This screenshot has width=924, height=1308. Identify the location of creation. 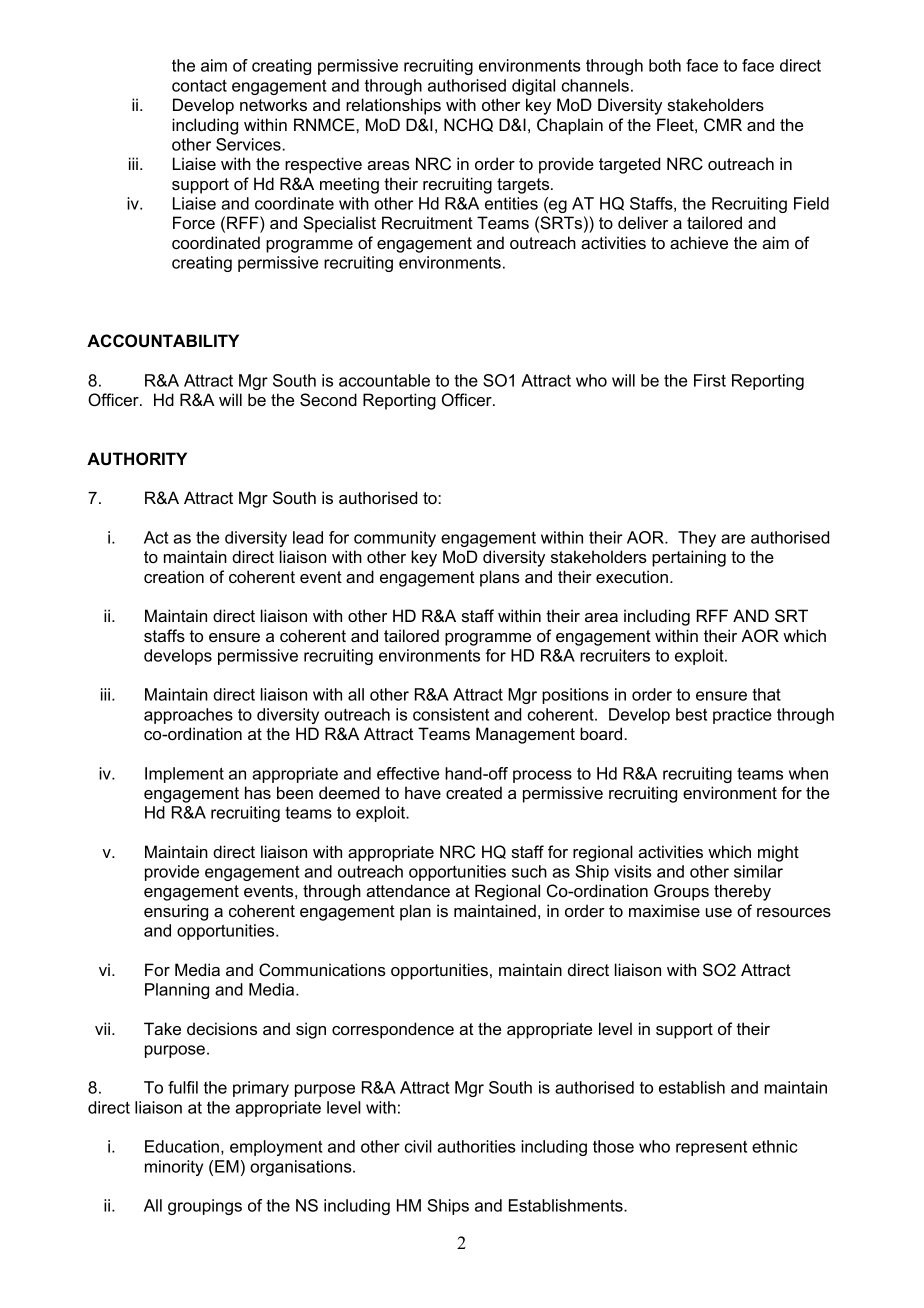
(174, 576).
